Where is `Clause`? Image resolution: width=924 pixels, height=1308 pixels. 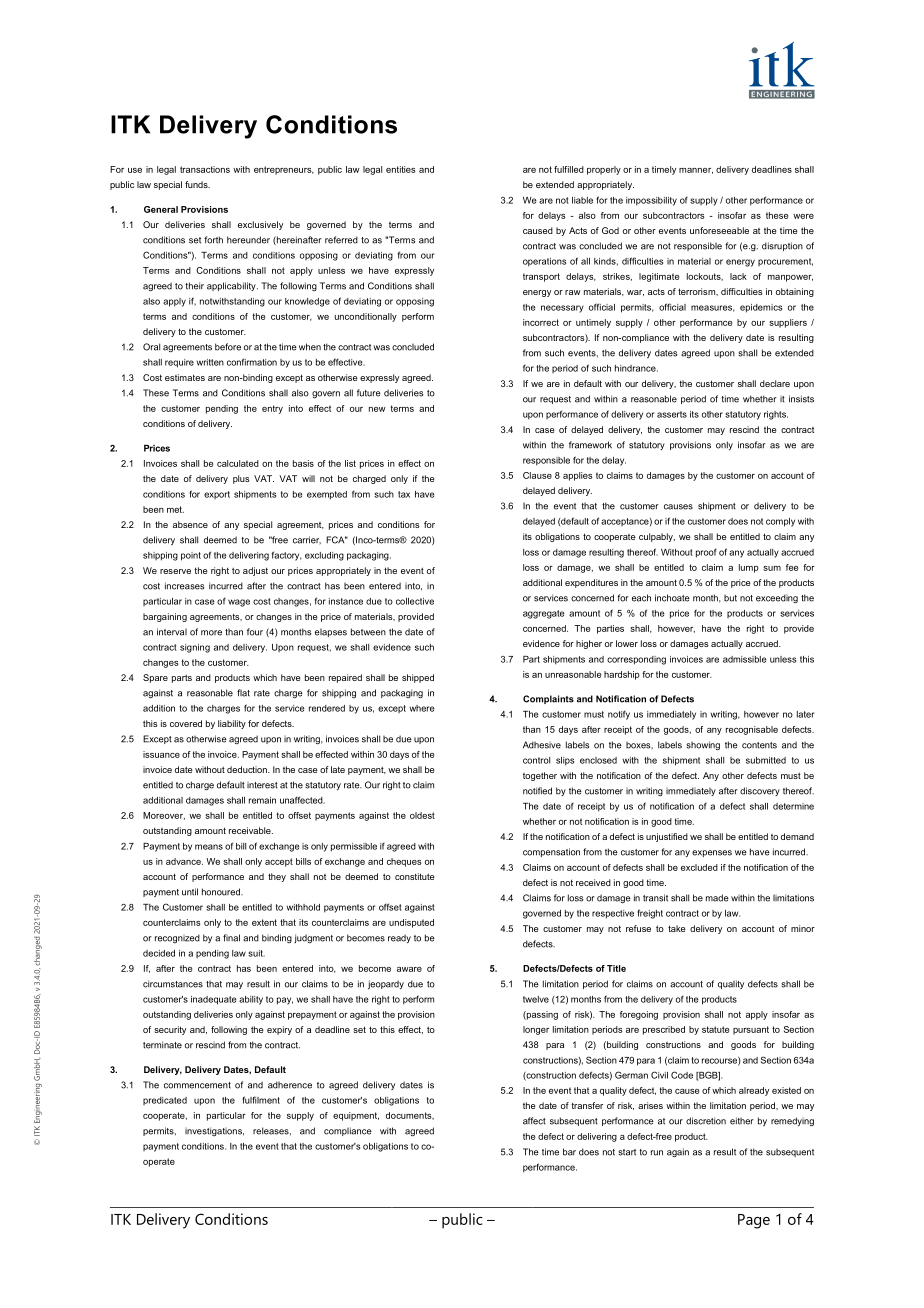
Clause is located at coordinates (537, 475).
